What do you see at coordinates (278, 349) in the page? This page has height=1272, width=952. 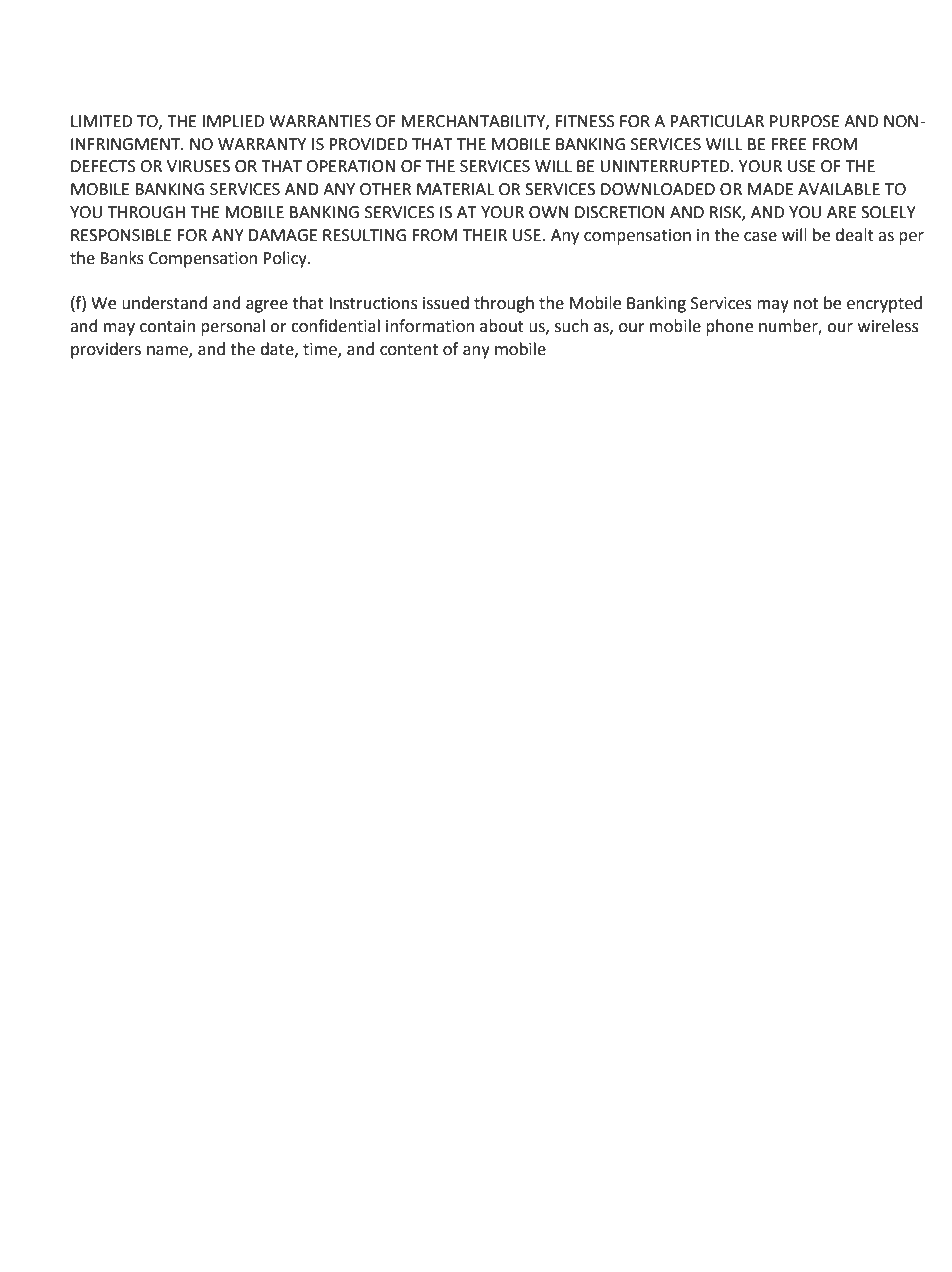 I see `date` at bounding box center [278, 349].
